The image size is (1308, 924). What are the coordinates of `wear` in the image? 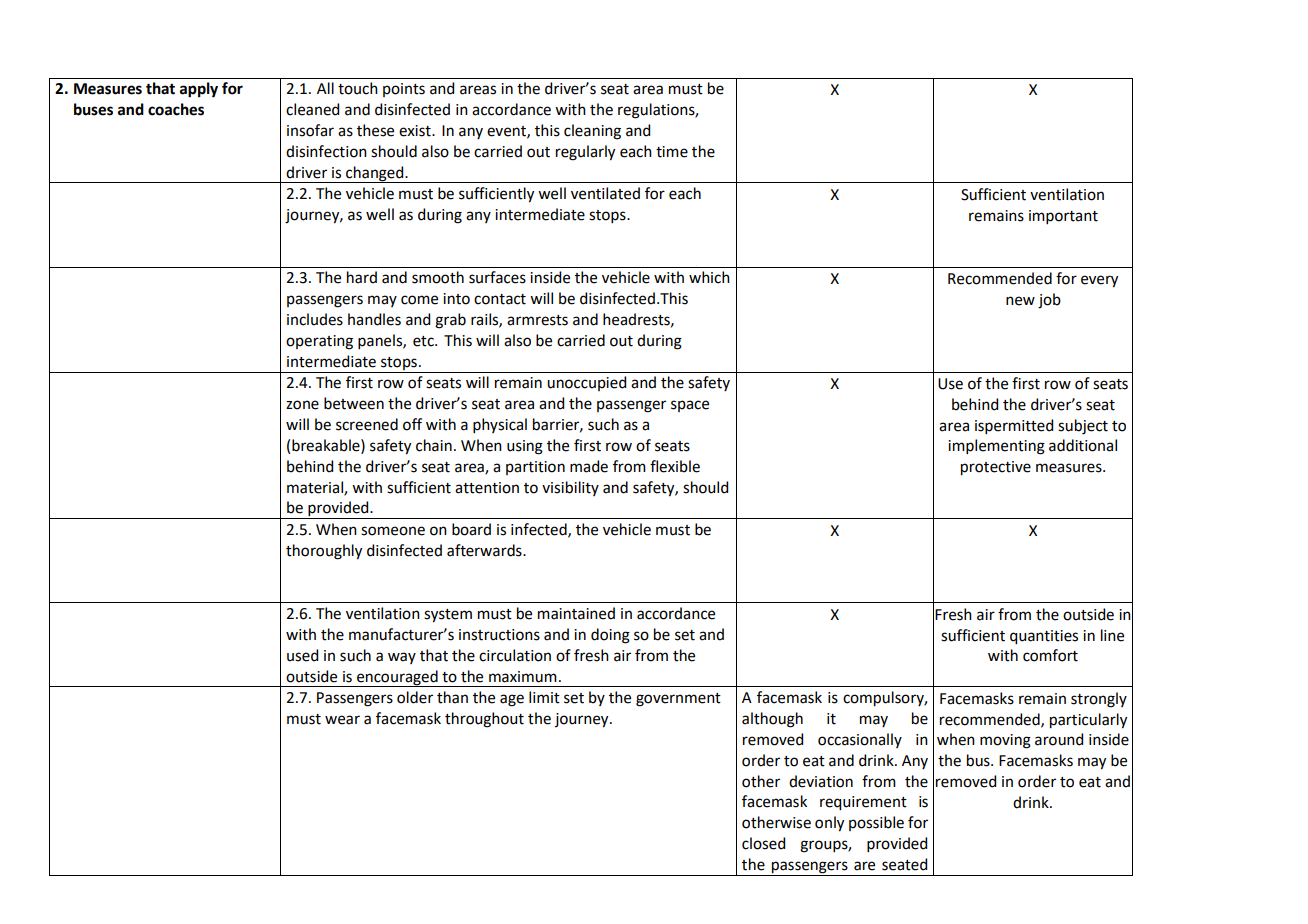 It's located at (342, 720).
